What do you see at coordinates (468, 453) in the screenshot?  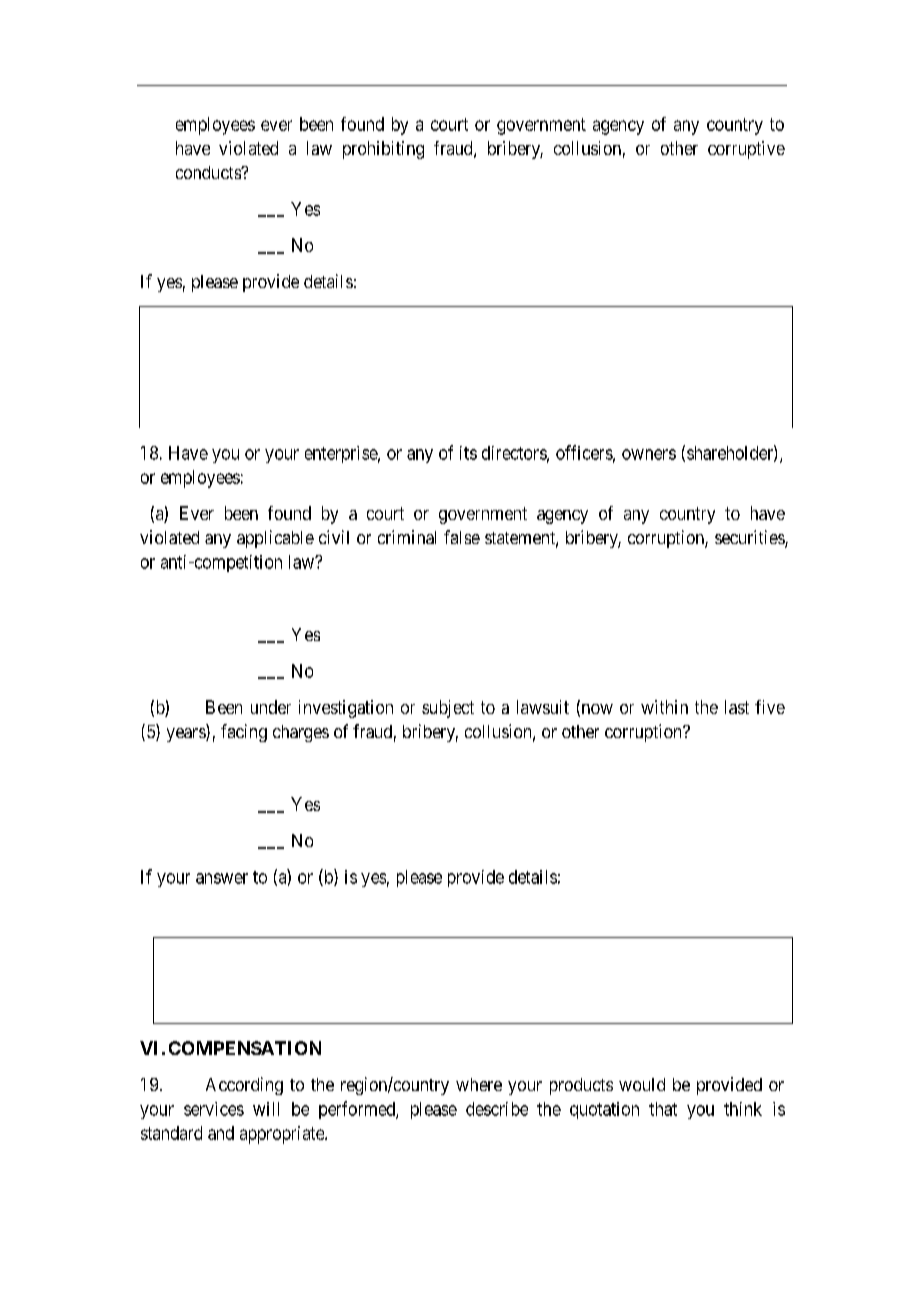 I see `its` at bounding box center [468, 453].
